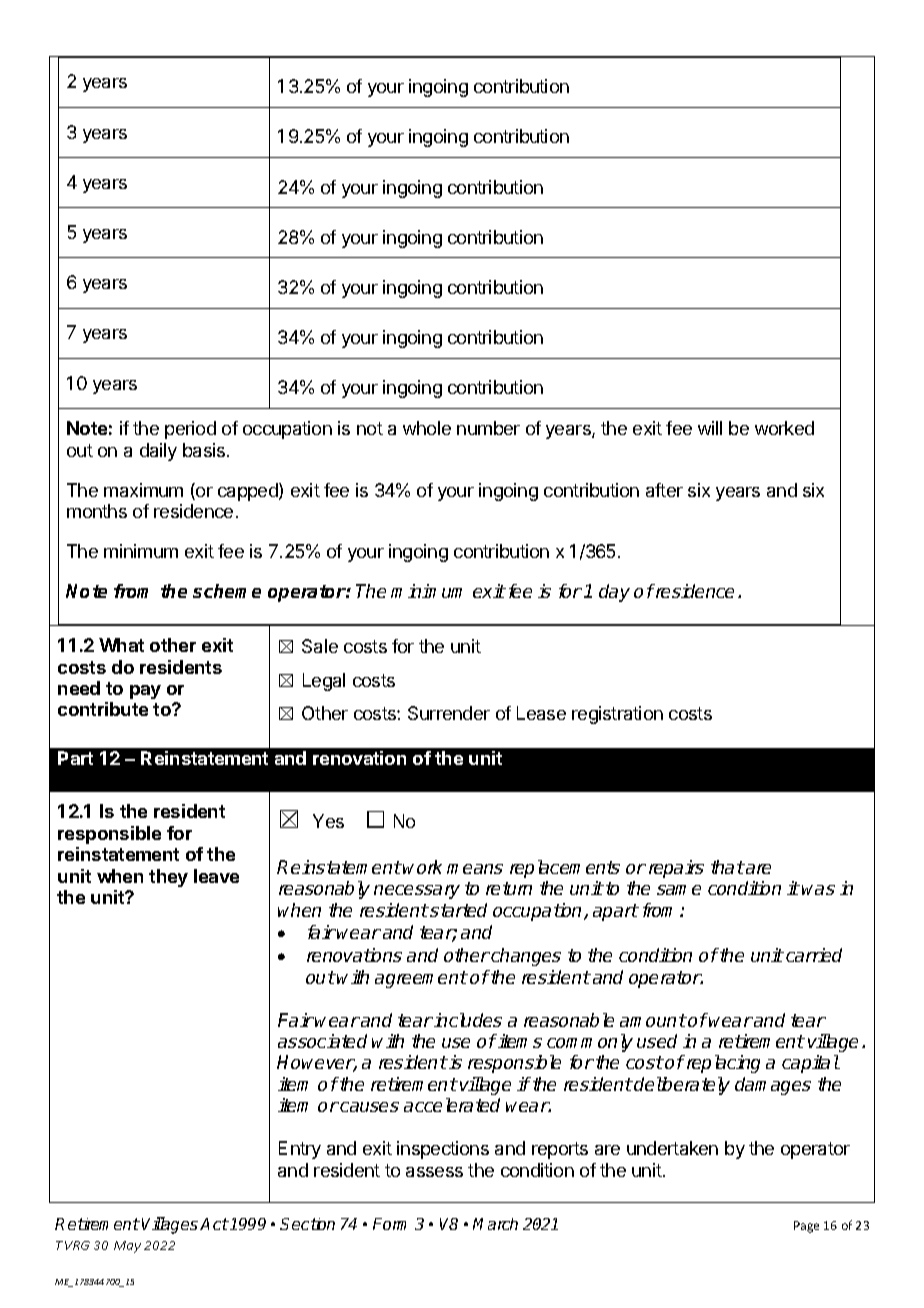 Image resolution: width=924 pixels, height=1308 pixels. I want to click on pay, so click(145, 692).
